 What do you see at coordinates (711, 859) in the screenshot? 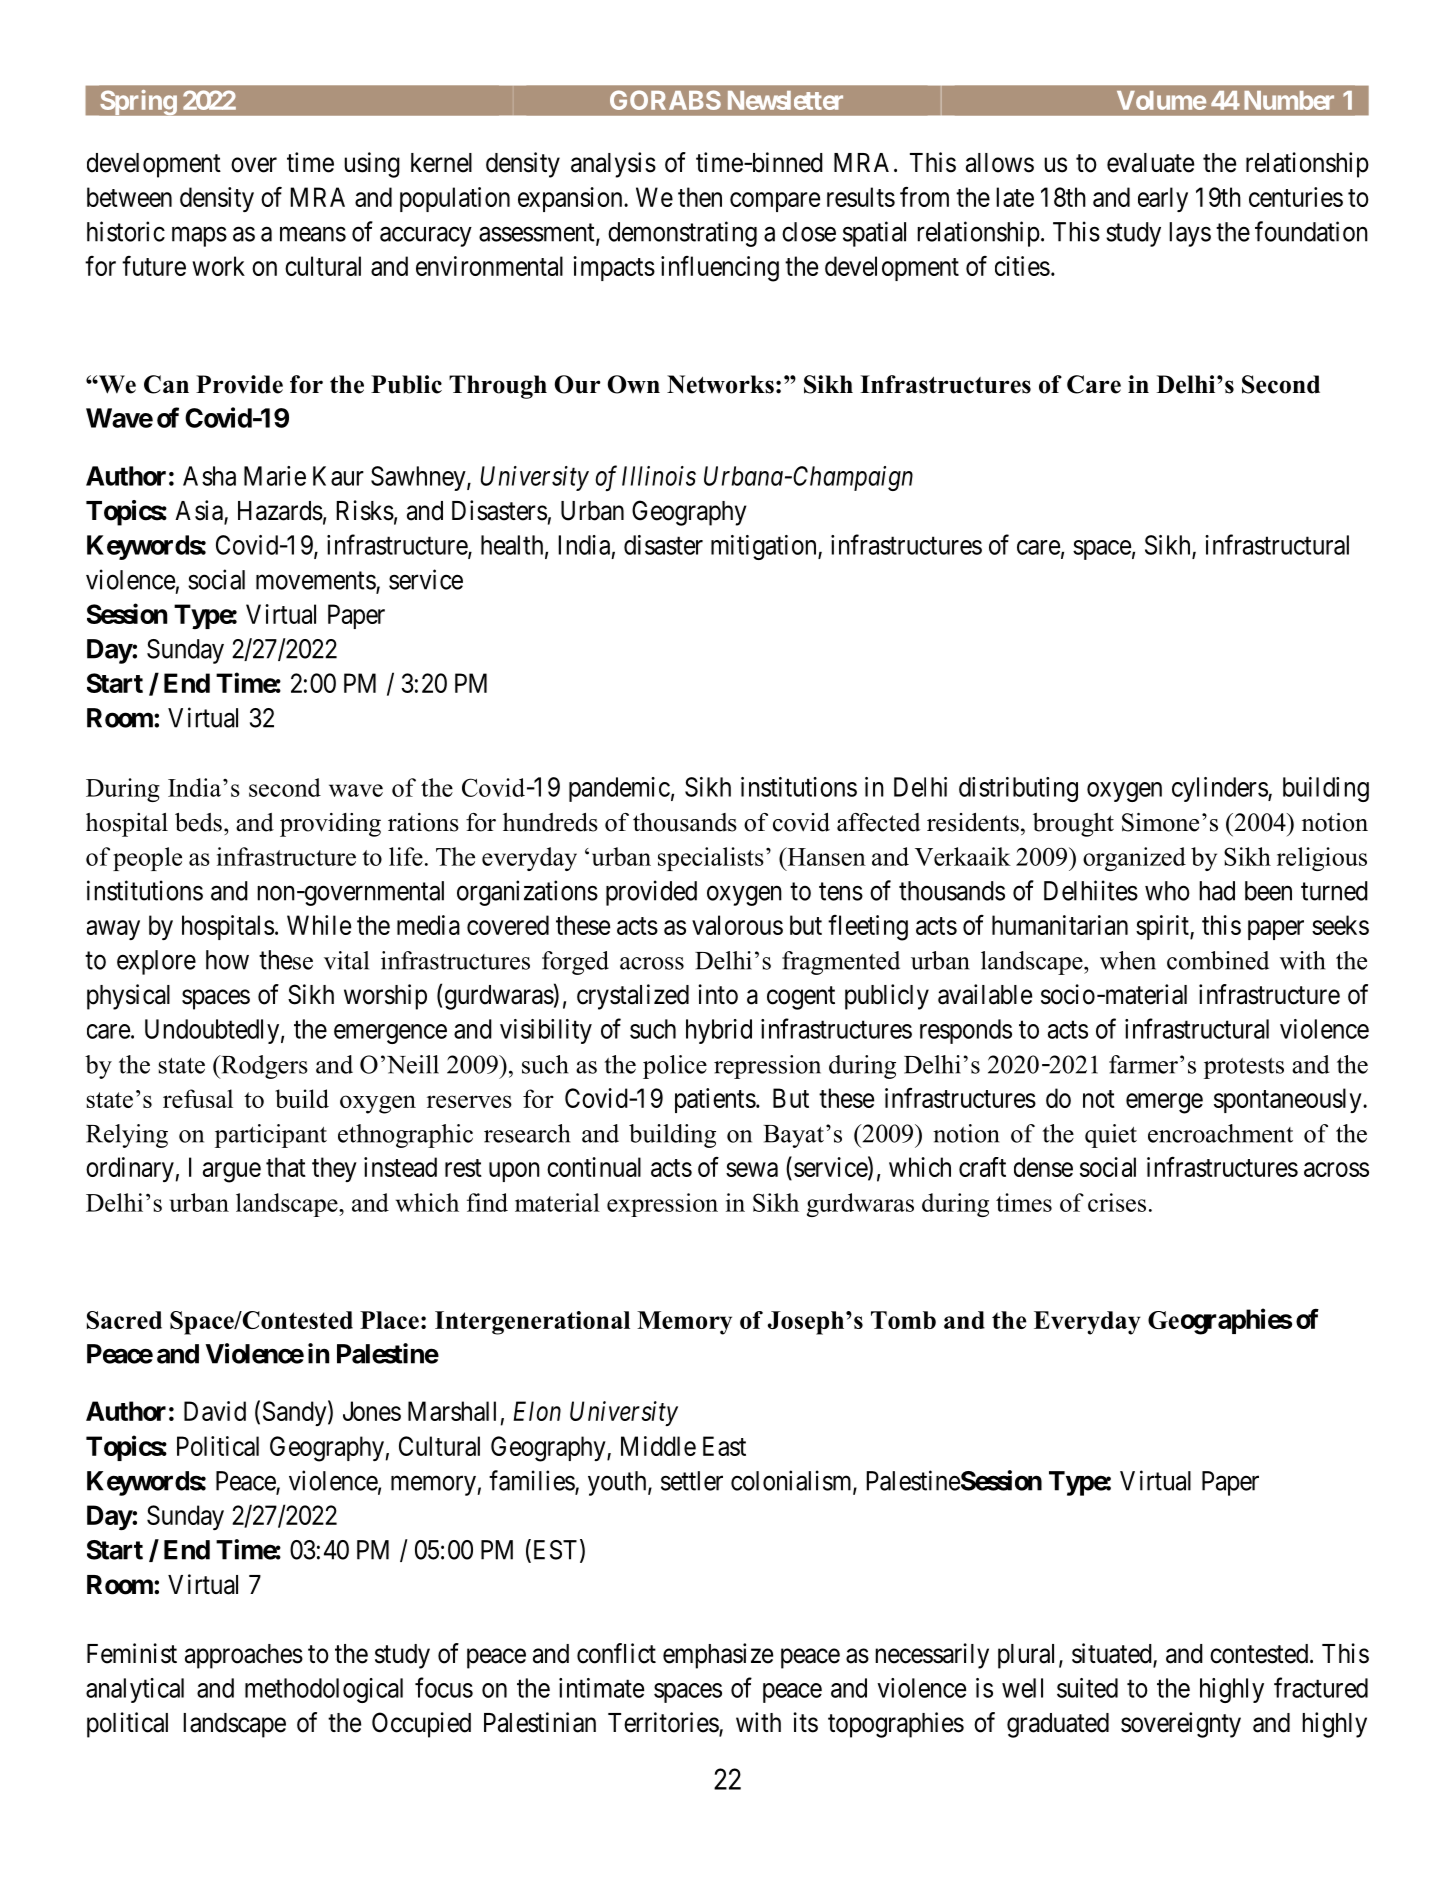
I see `specialists` at bounding box center [711, 859].
